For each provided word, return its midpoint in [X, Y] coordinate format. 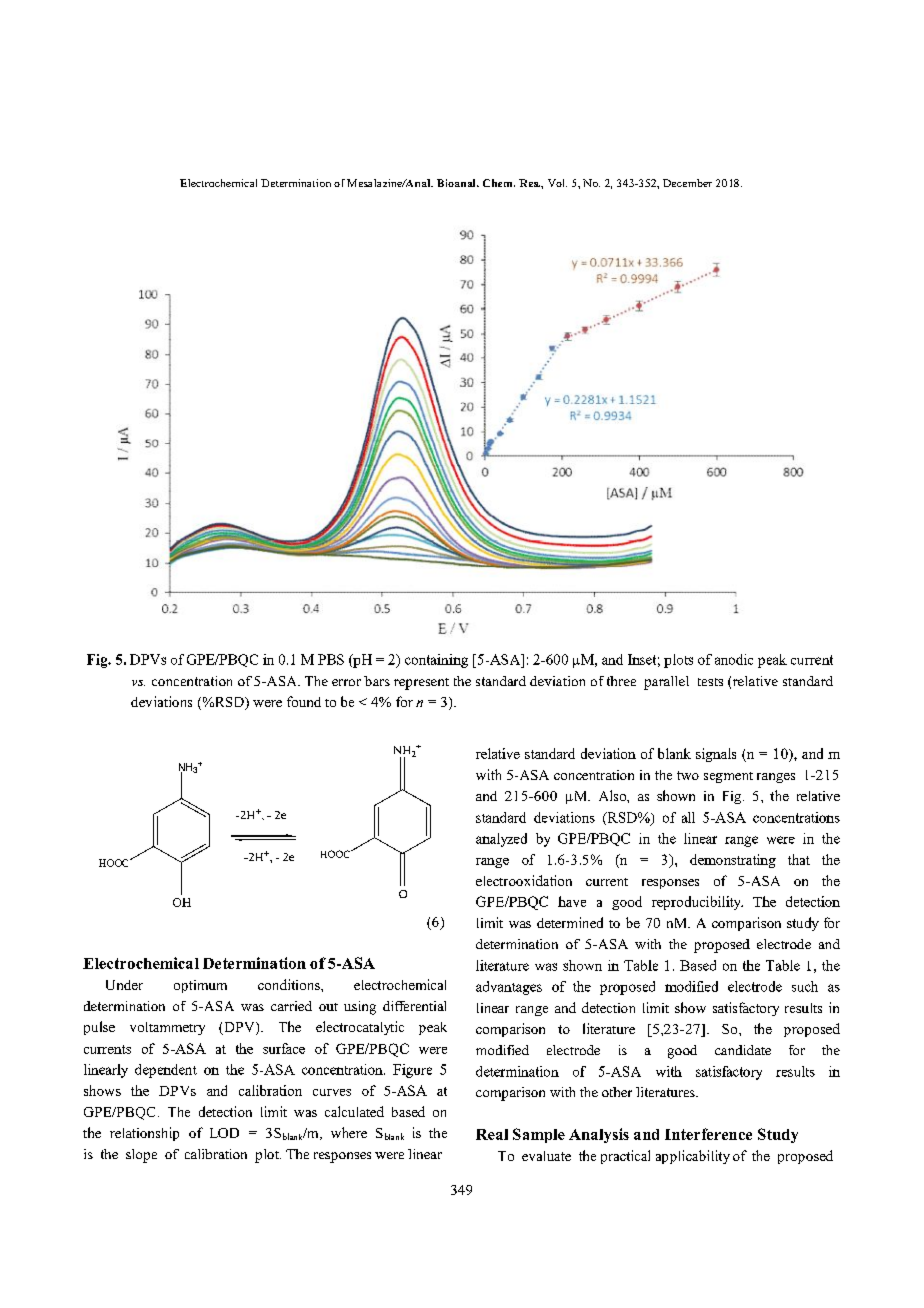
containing [436, 661]
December [687, 183]
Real [492, 1134]
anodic [734, 659]
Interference [708, 1134]
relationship [144, 1134]
